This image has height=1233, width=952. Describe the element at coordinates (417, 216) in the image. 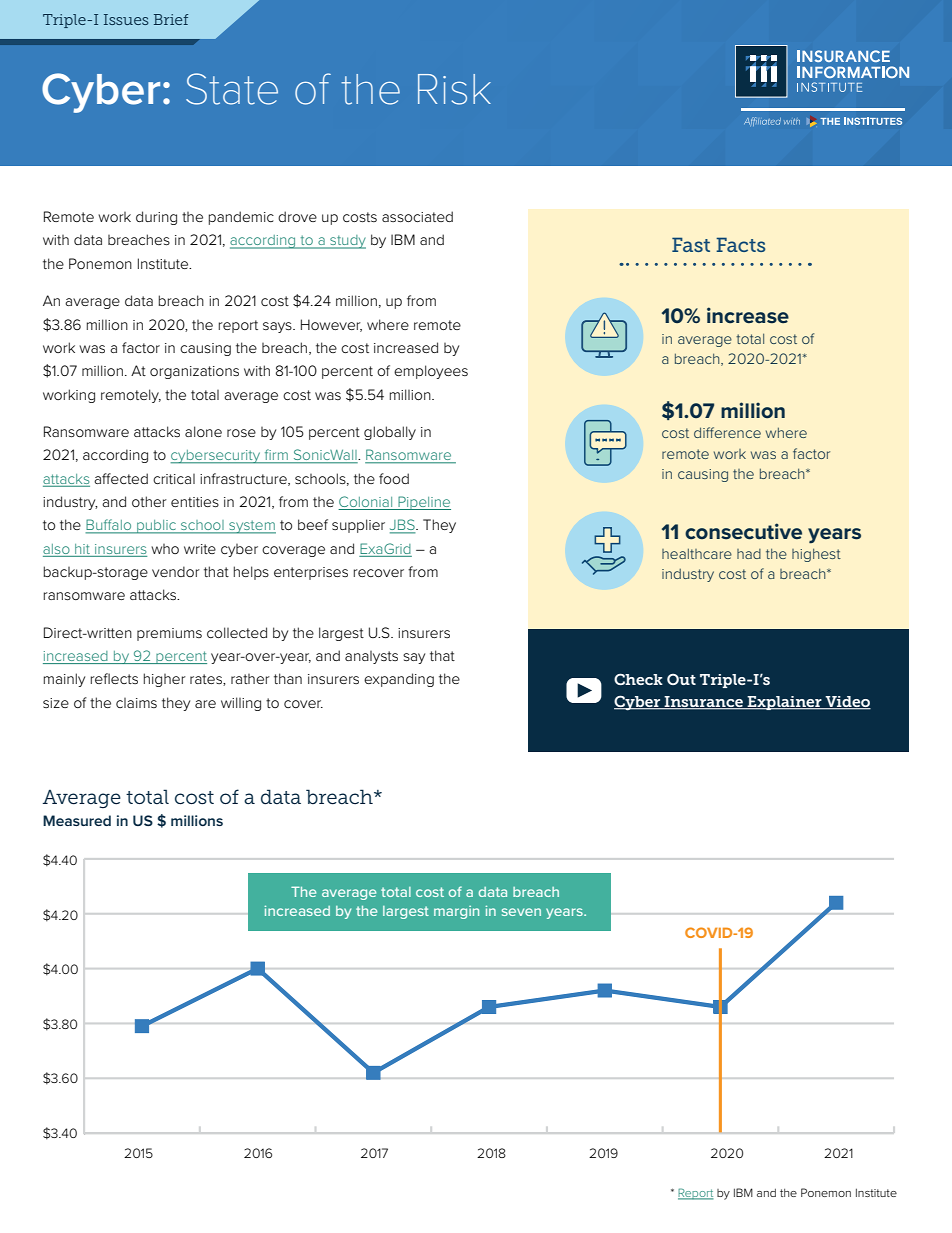

I see `associated` at that location.
